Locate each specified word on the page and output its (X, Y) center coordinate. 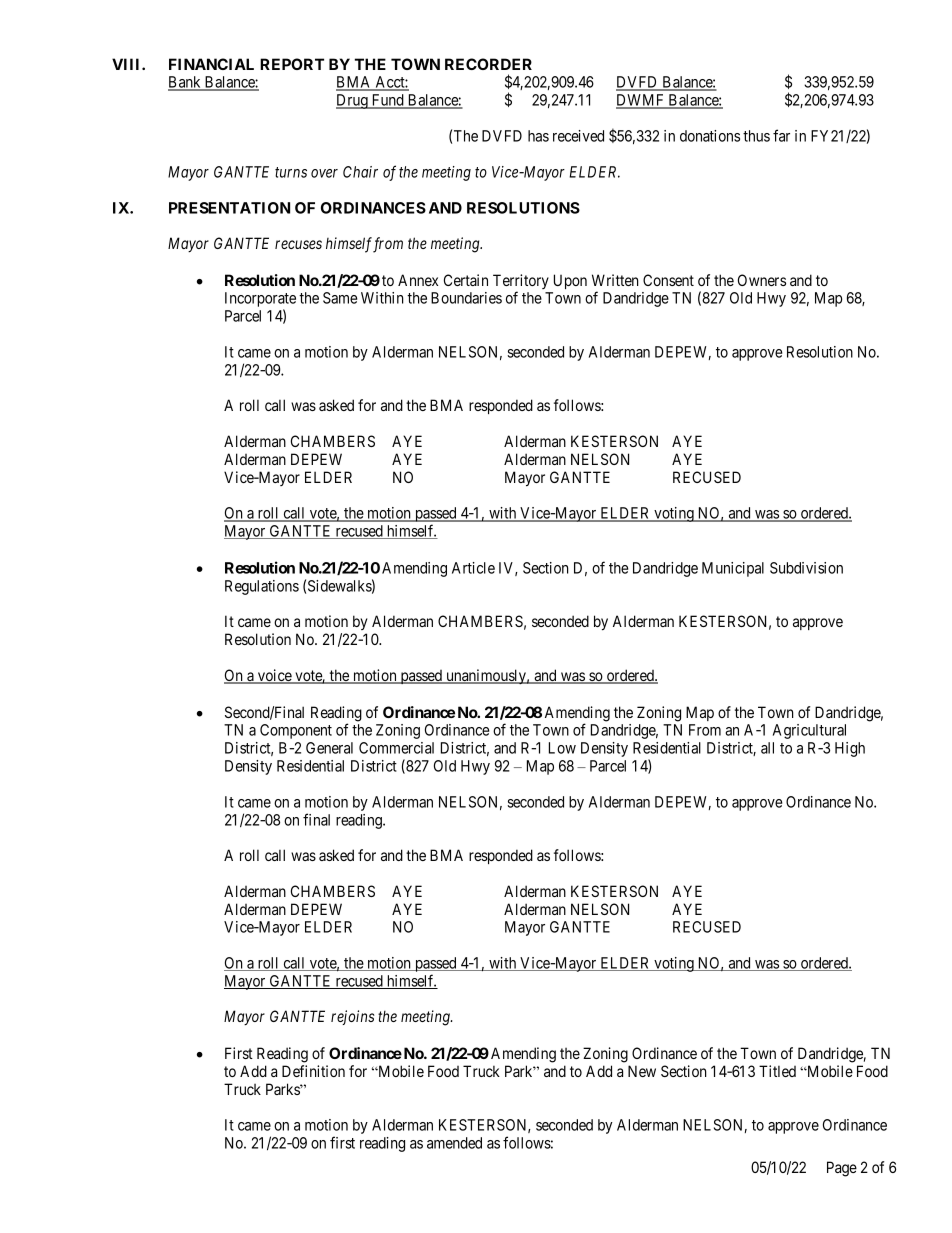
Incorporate (260, 301)
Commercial (396, 748)
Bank (185, 83)
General (329, 748)
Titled (777, 1071)
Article (473, 568)
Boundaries (466, 298)
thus (756, 136)
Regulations (262, 587)
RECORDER (488, 64)
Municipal (733, 569)
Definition (313, 1071)
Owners (762, 280)
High (850, 749)
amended (454, 1143)
